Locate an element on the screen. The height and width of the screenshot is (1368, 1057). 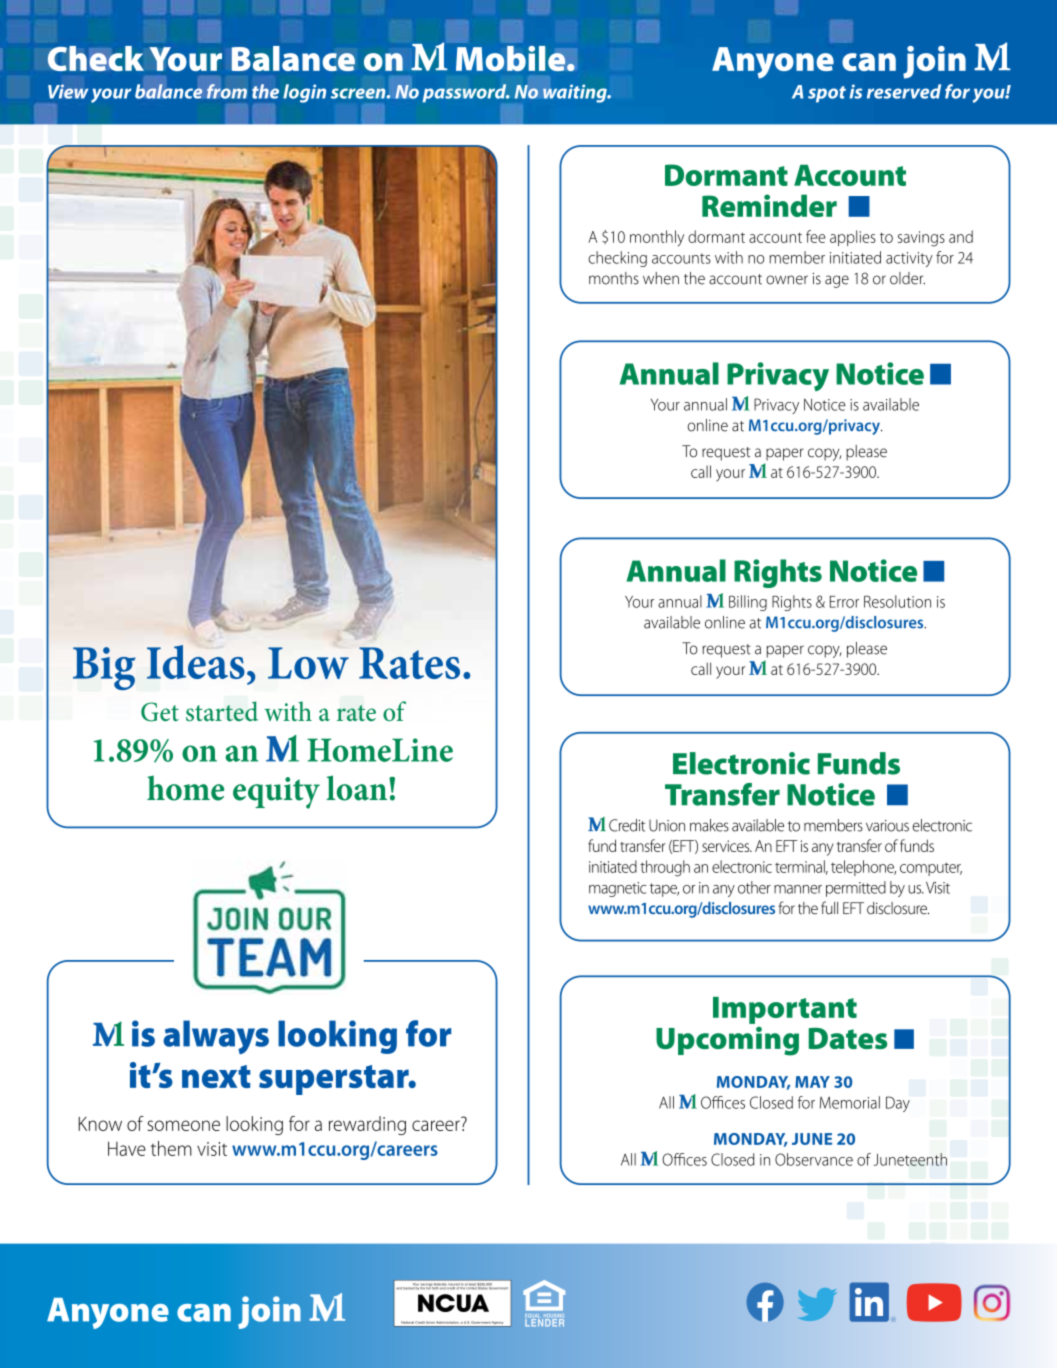
Error is located at coordinates (844, 602).
